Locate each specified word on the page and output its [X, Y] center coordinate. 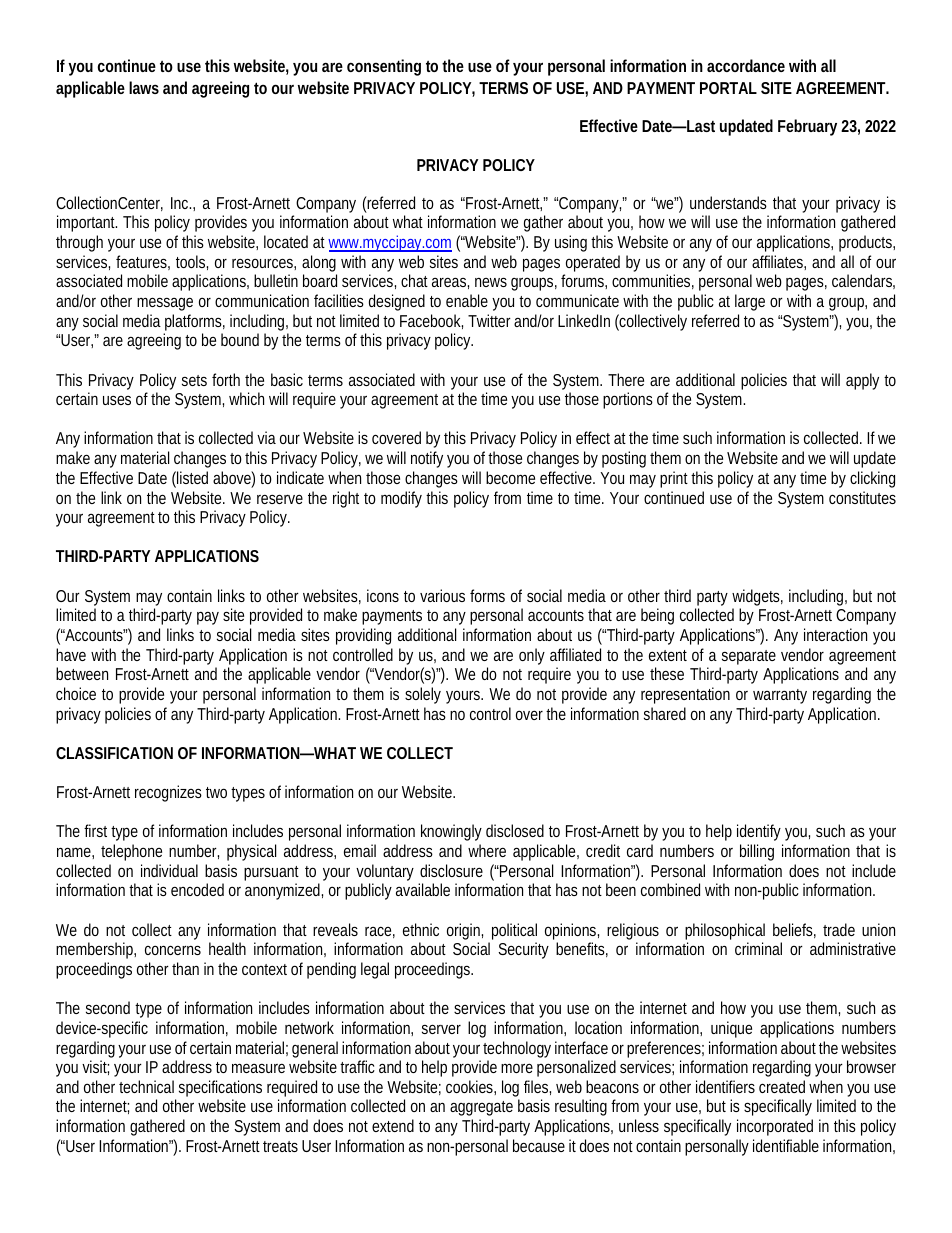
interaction [835, 634]
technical [146, 1086]
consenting [384, 67]
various [442, 595]
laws [144, 87]
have [71, 654]
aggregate [481, 1108]
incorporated [775, 1127]
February [807, 127]
